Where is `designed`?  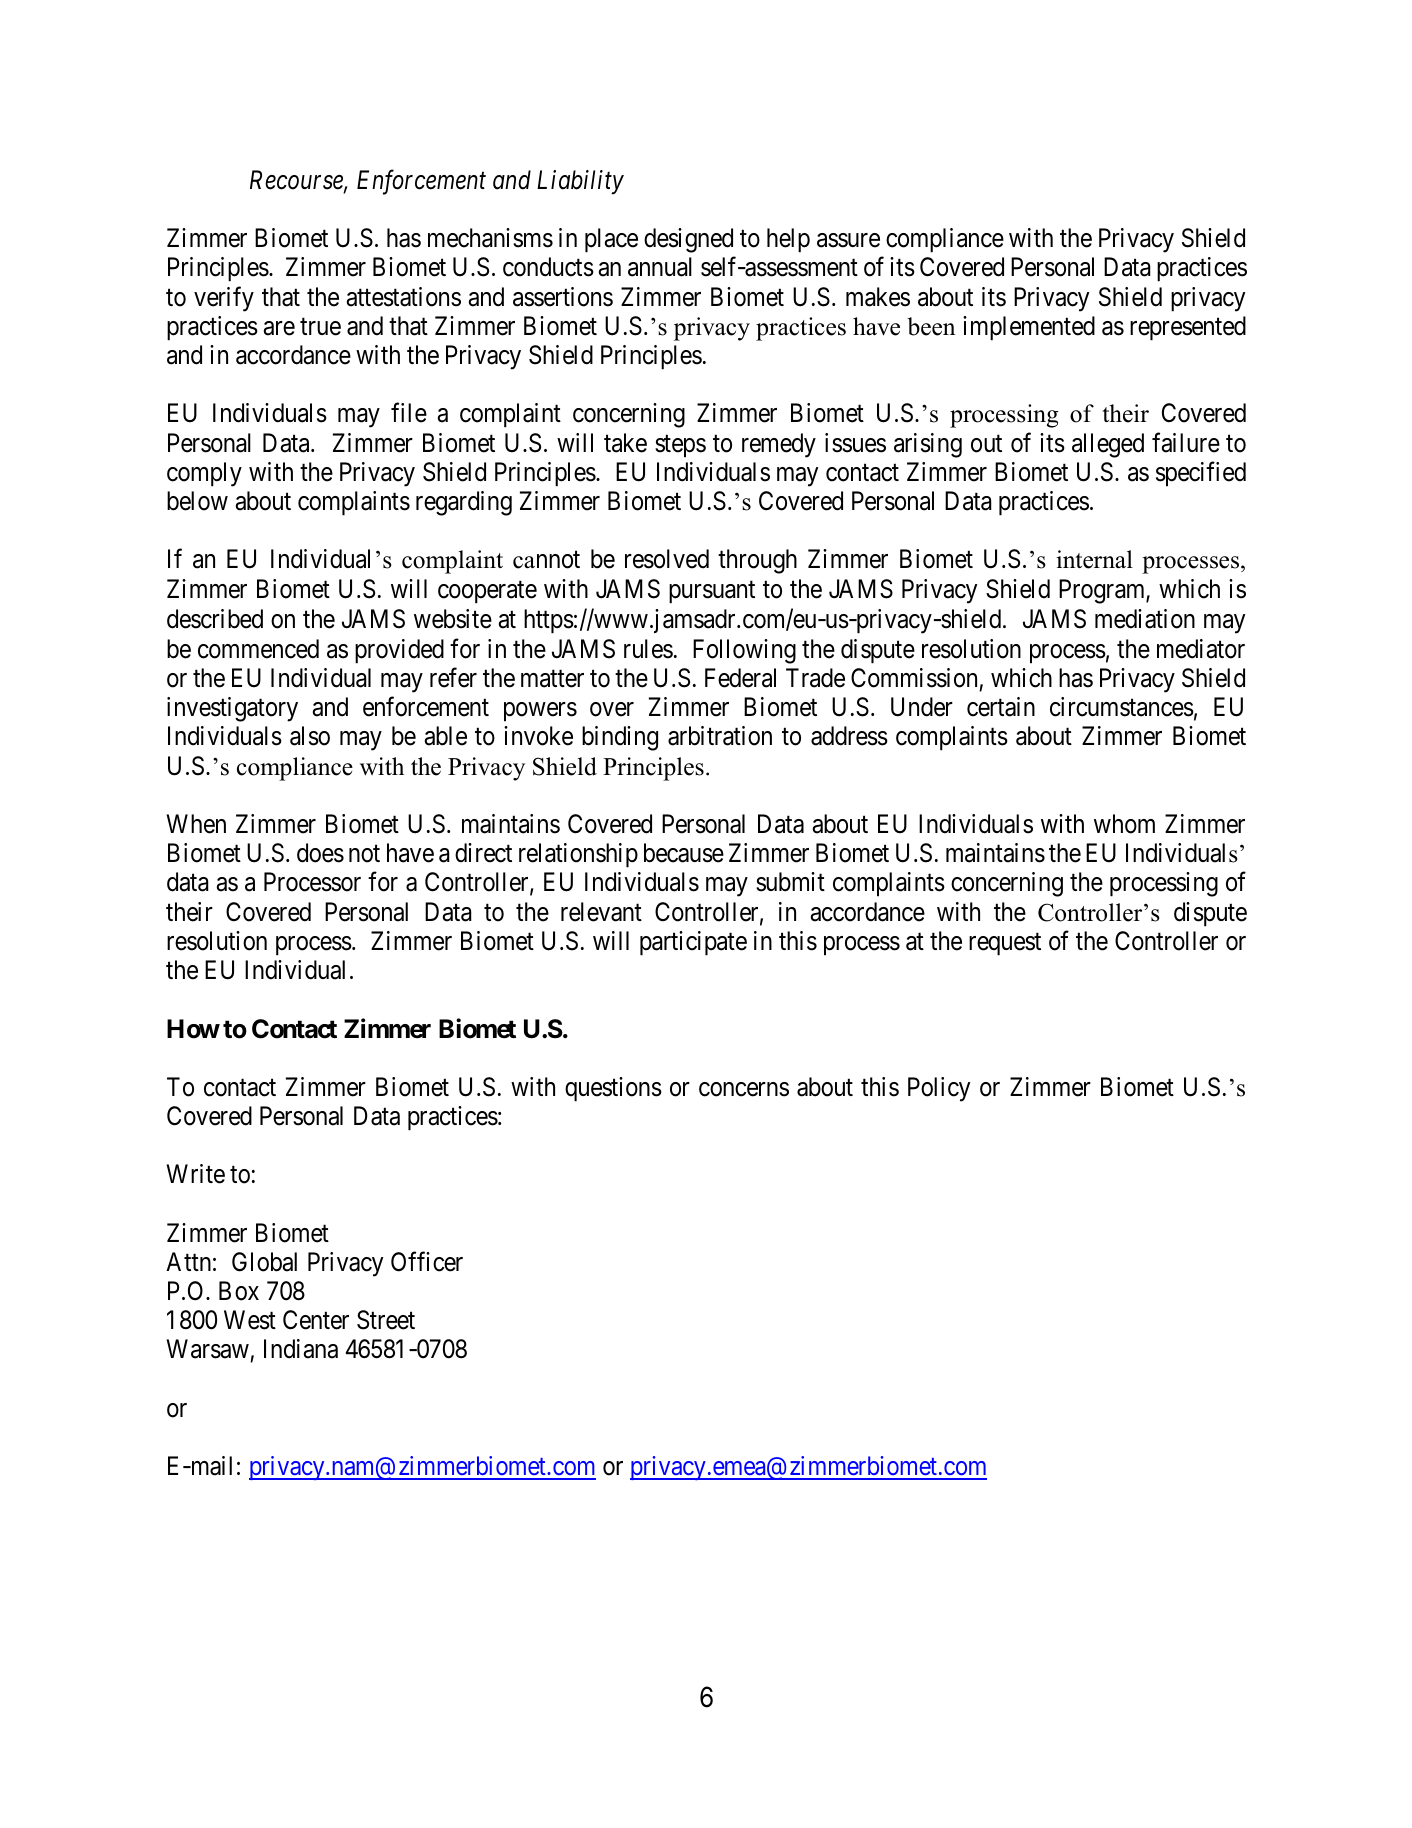
designed is located at coordinates (688, 240).
